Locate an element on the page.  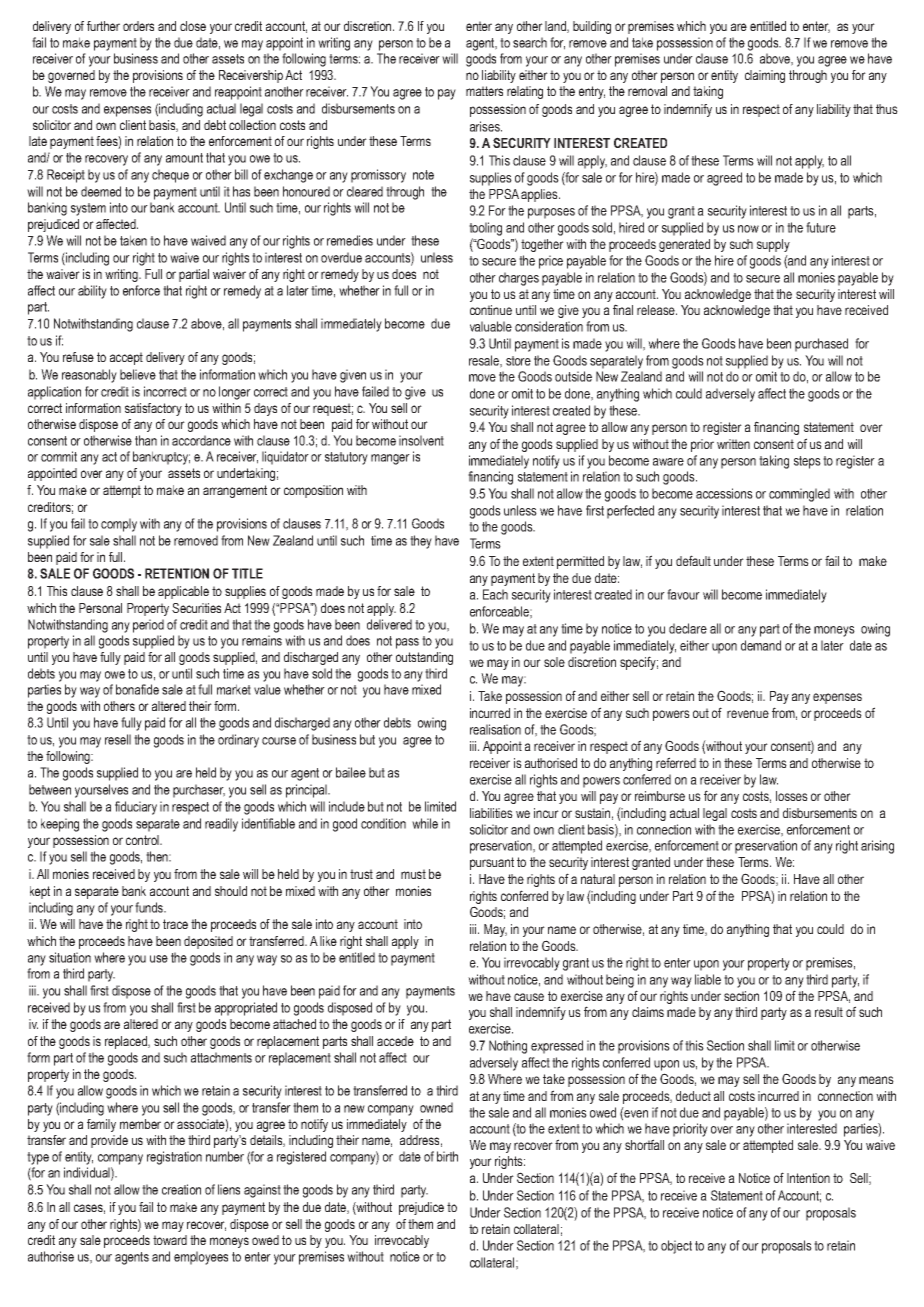
period is located at coordinates (148, 626).
